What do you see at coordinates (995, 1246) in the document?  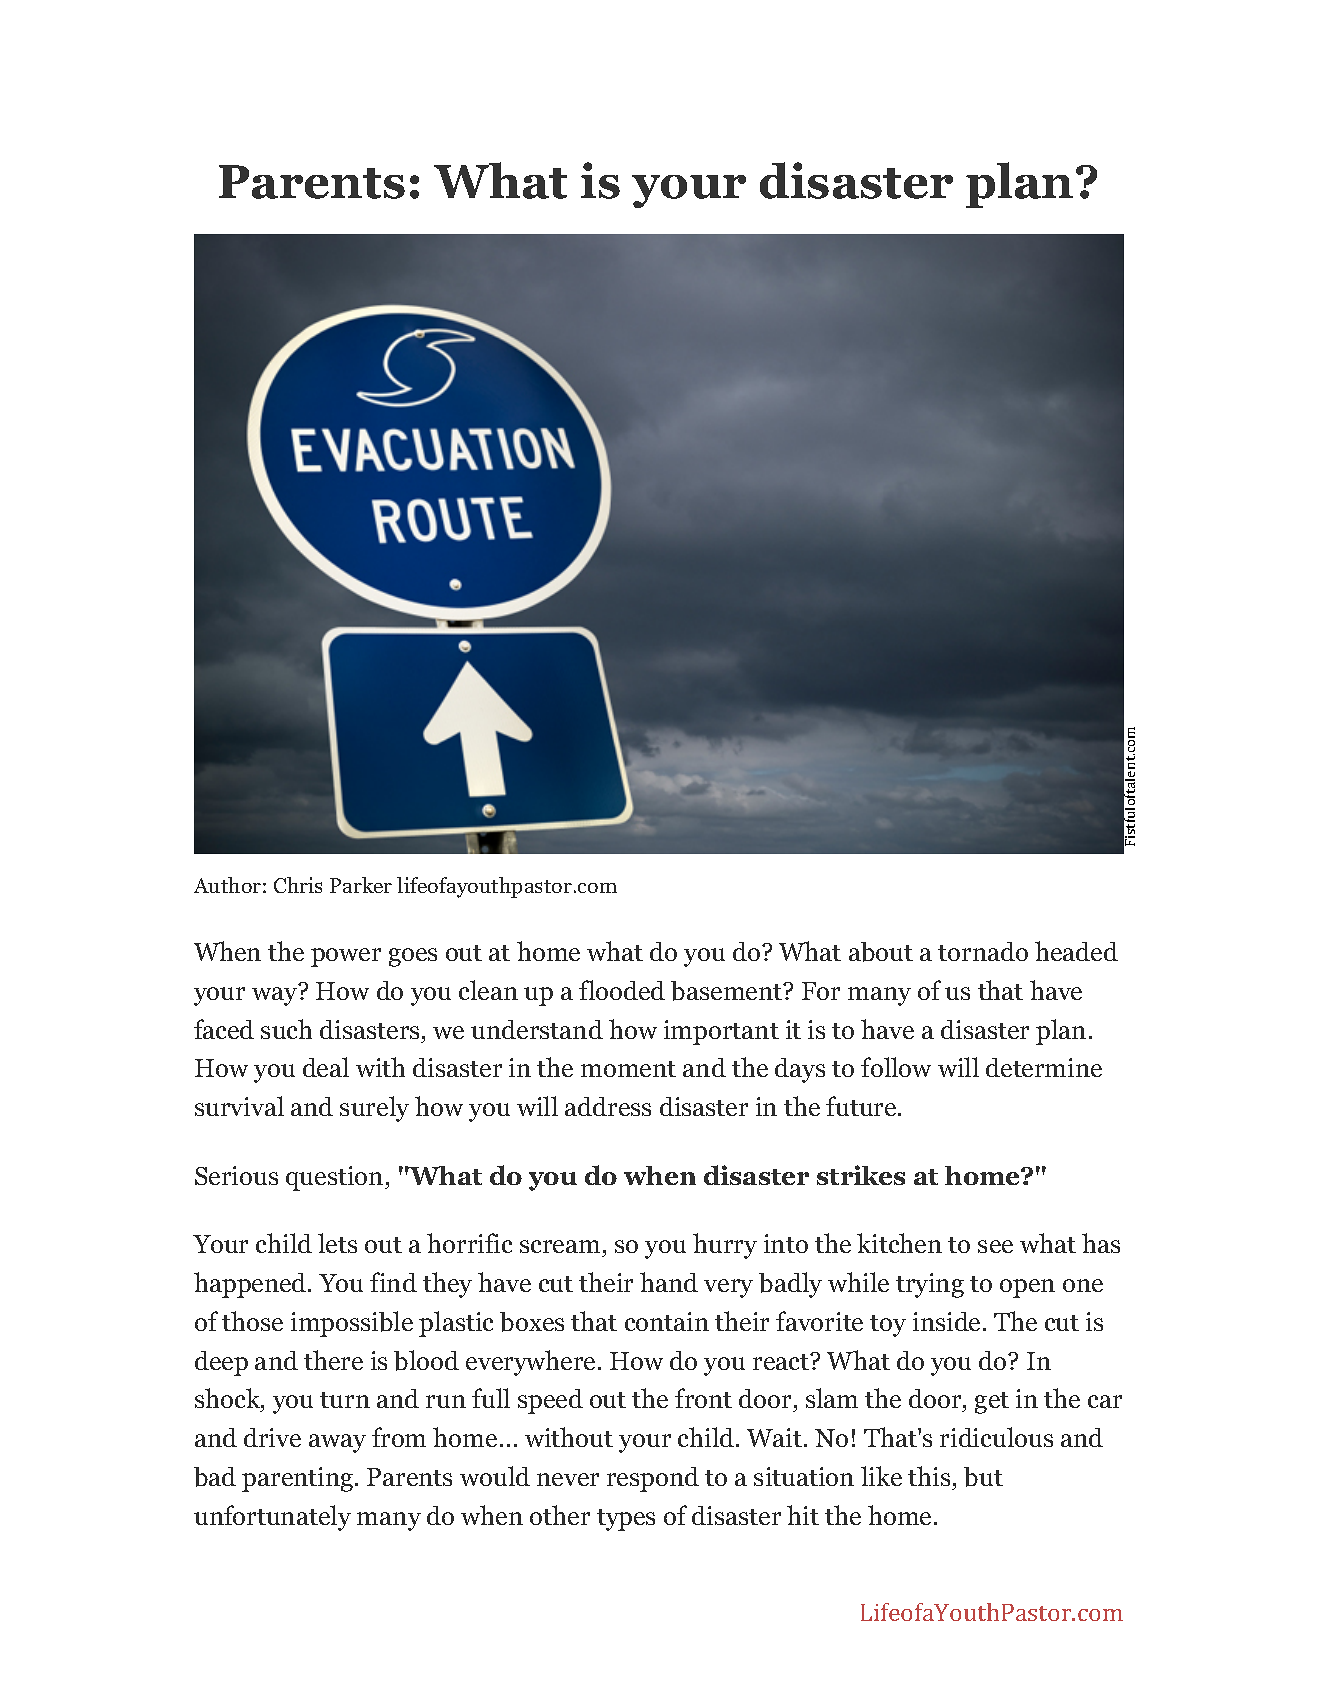 I see `see` at bounding box center [995, 1246].
